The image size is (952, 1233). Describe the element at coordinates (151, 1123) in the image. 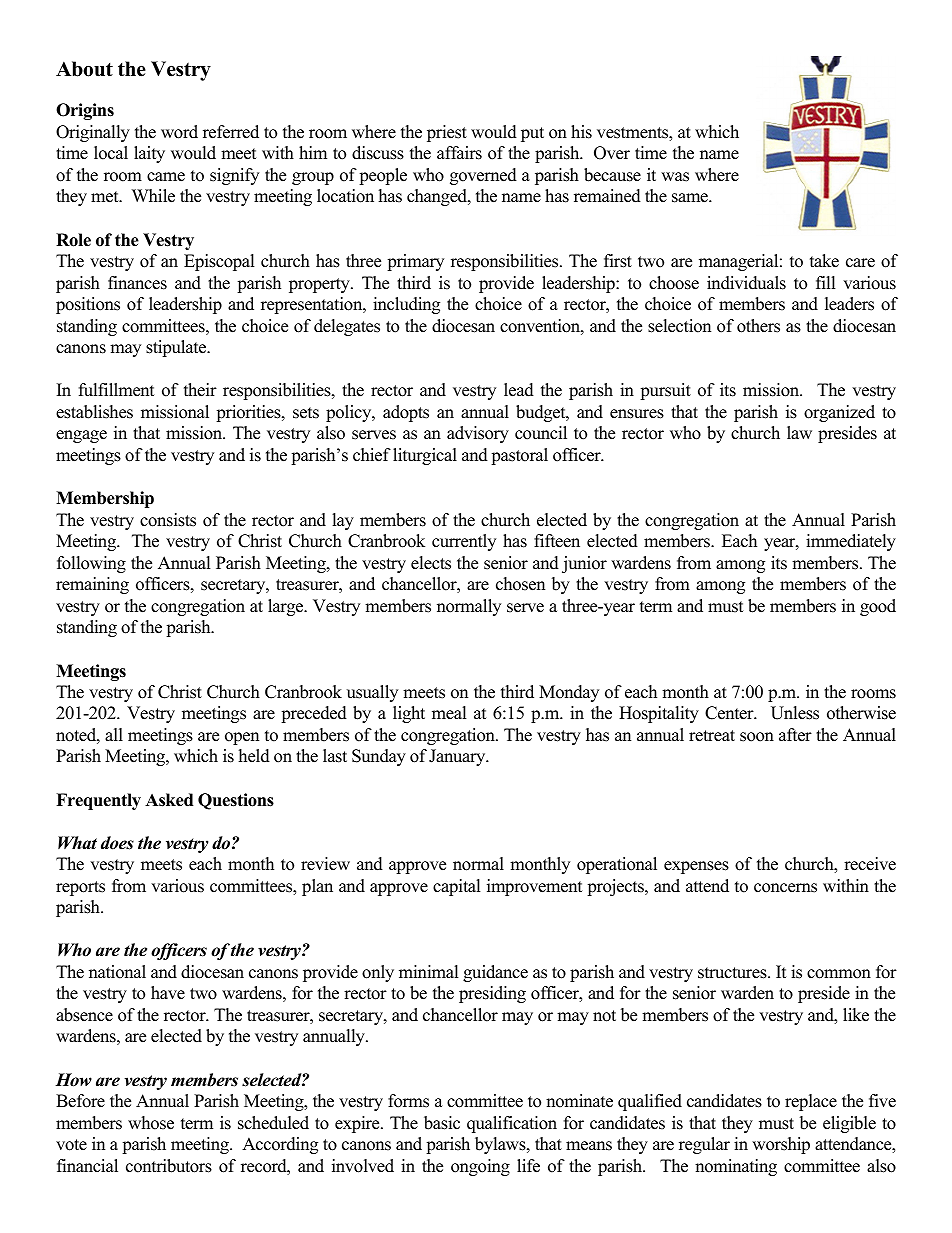

I see `whose` at that location.
